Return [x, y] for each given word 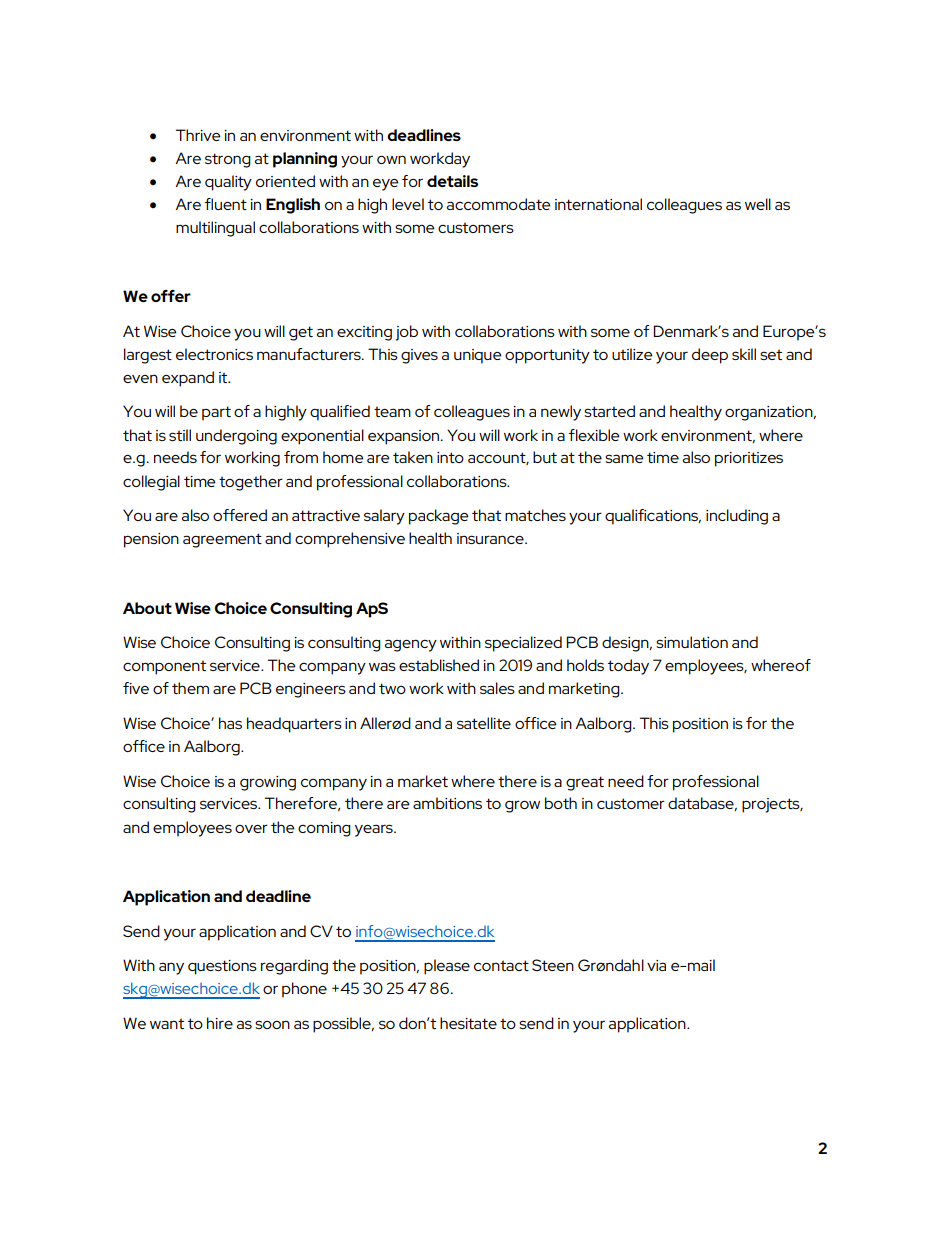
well [758, 204]
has [230, 723]
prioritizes [749, 459]
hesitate [468, 1023]
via [656, 965]
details [452, 181]
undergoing [236, 437]
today [628, 667]
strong [228, 160]
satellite [484, 723]
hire [220, 1023]
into [450, 457]
